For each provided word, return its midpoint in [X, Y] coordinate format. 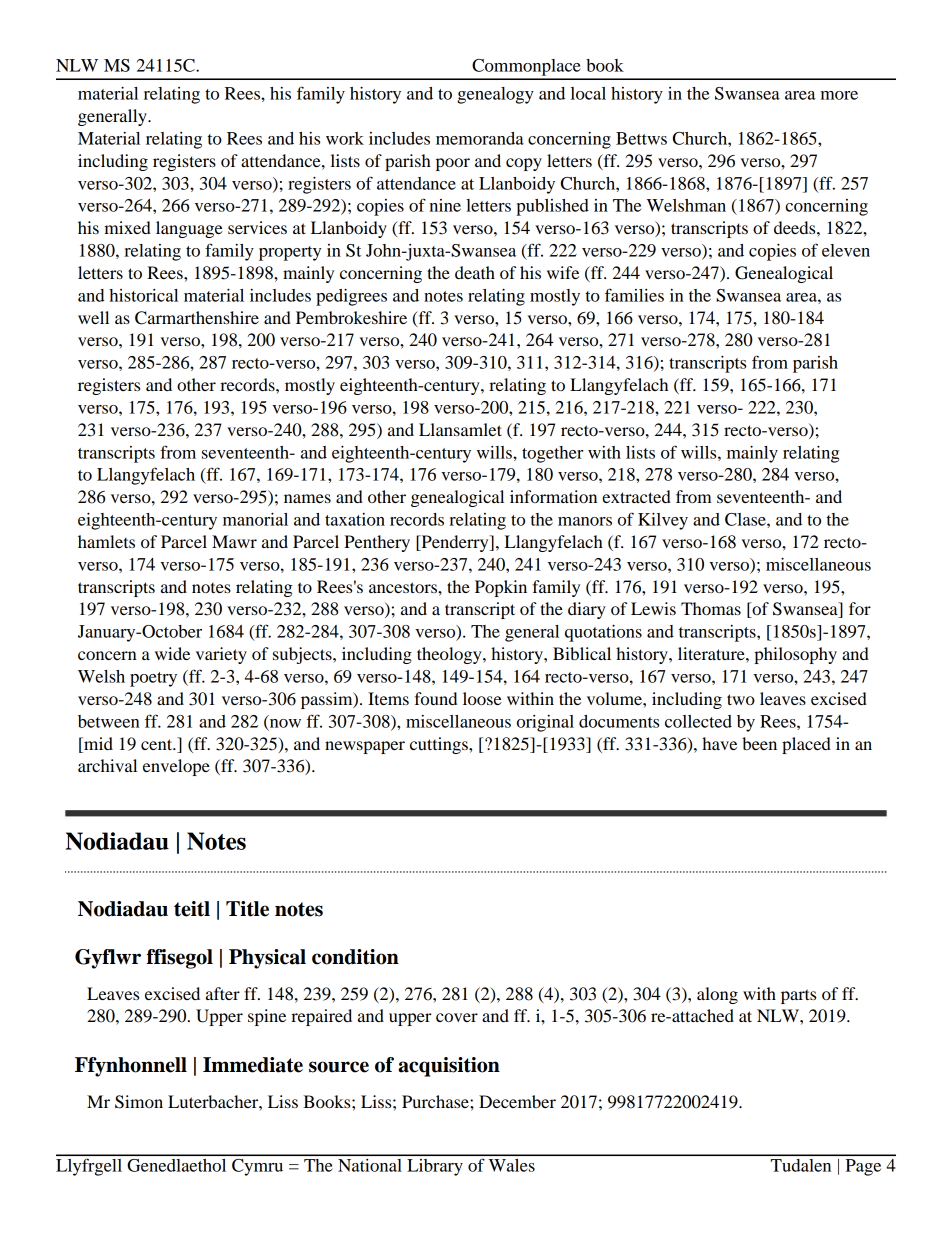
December [517, 1101]
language [189, 229]
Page [863, 1167]
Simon [139, 1102]
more [839, 95]
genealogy [495, 95]
